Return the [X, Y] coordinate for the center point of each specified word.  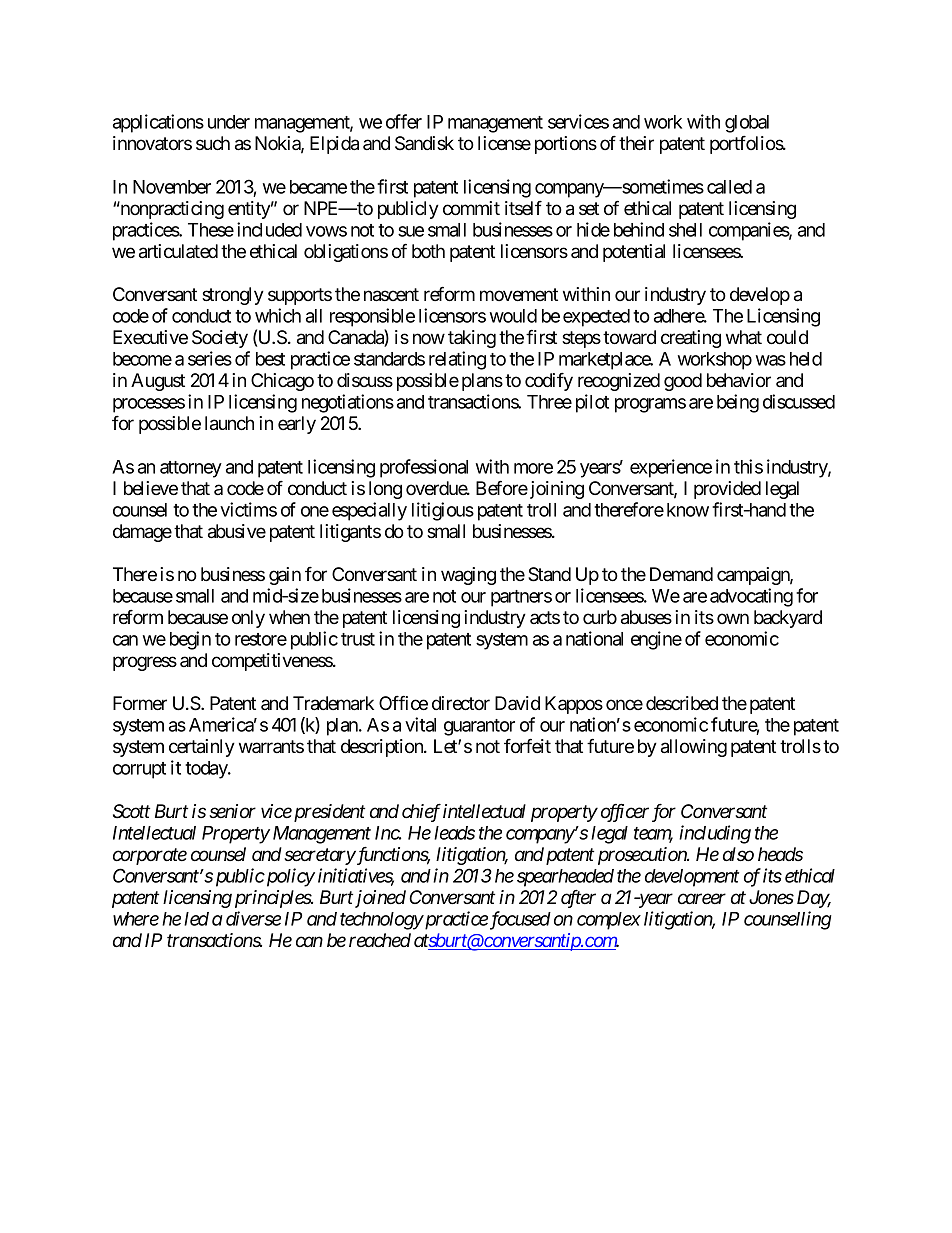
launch [229, 423]
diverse [253, 918]
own [733, 618]
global [747, 124]
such [213, 143]
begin [190, 640]
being [738, 403]
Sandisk [424, 143]
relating [457, 360]
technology [381, 921]
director [461, 703]
